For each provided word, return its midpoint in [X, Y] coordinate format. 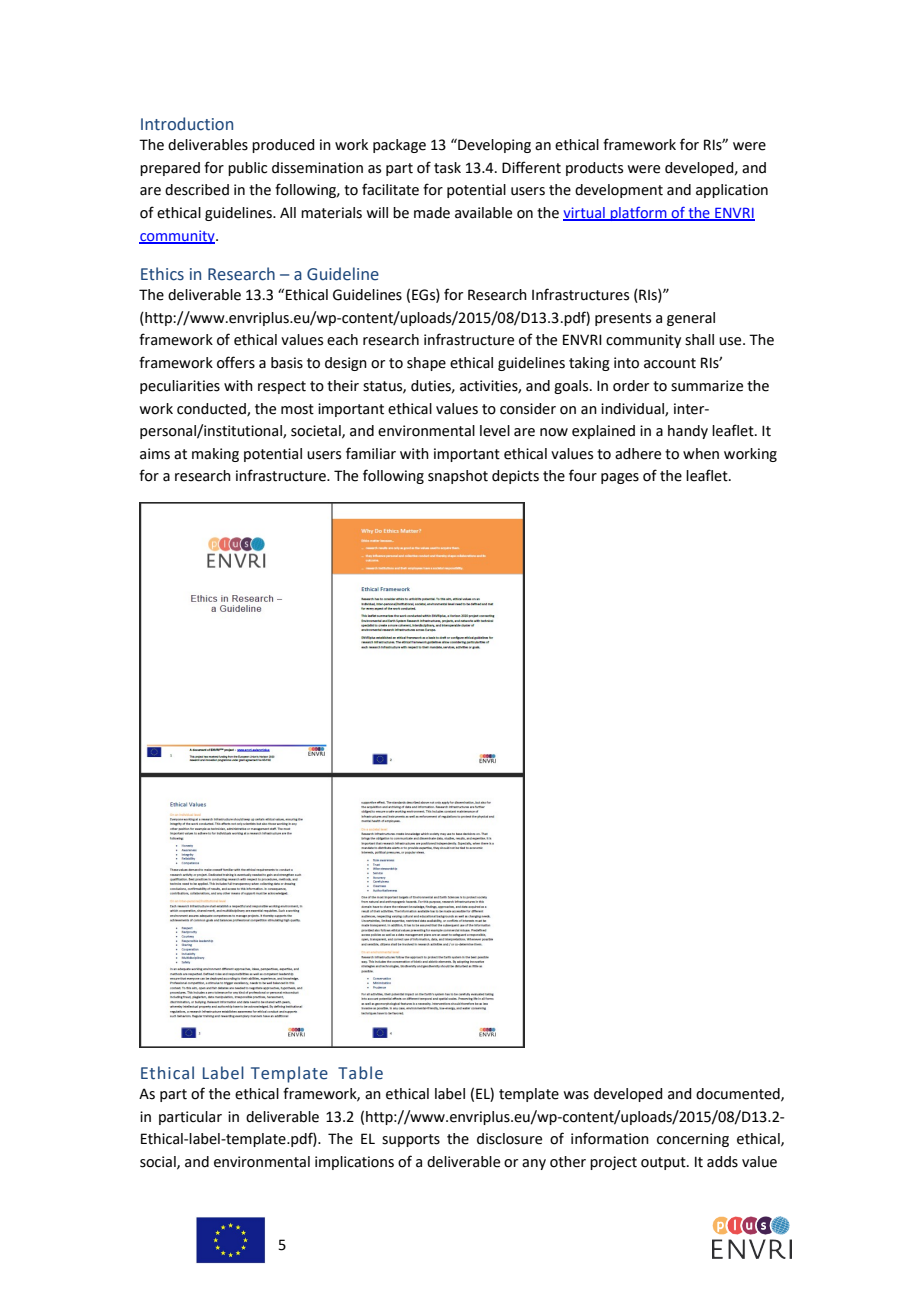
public [247, 169]
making [215, 455]
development [619, 191]
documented [739, 1094]
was [576, 1095]
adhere [638, 454]
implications [354, 1163]
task [447, 168]
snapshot [458, 477]
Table [360, 1073]
